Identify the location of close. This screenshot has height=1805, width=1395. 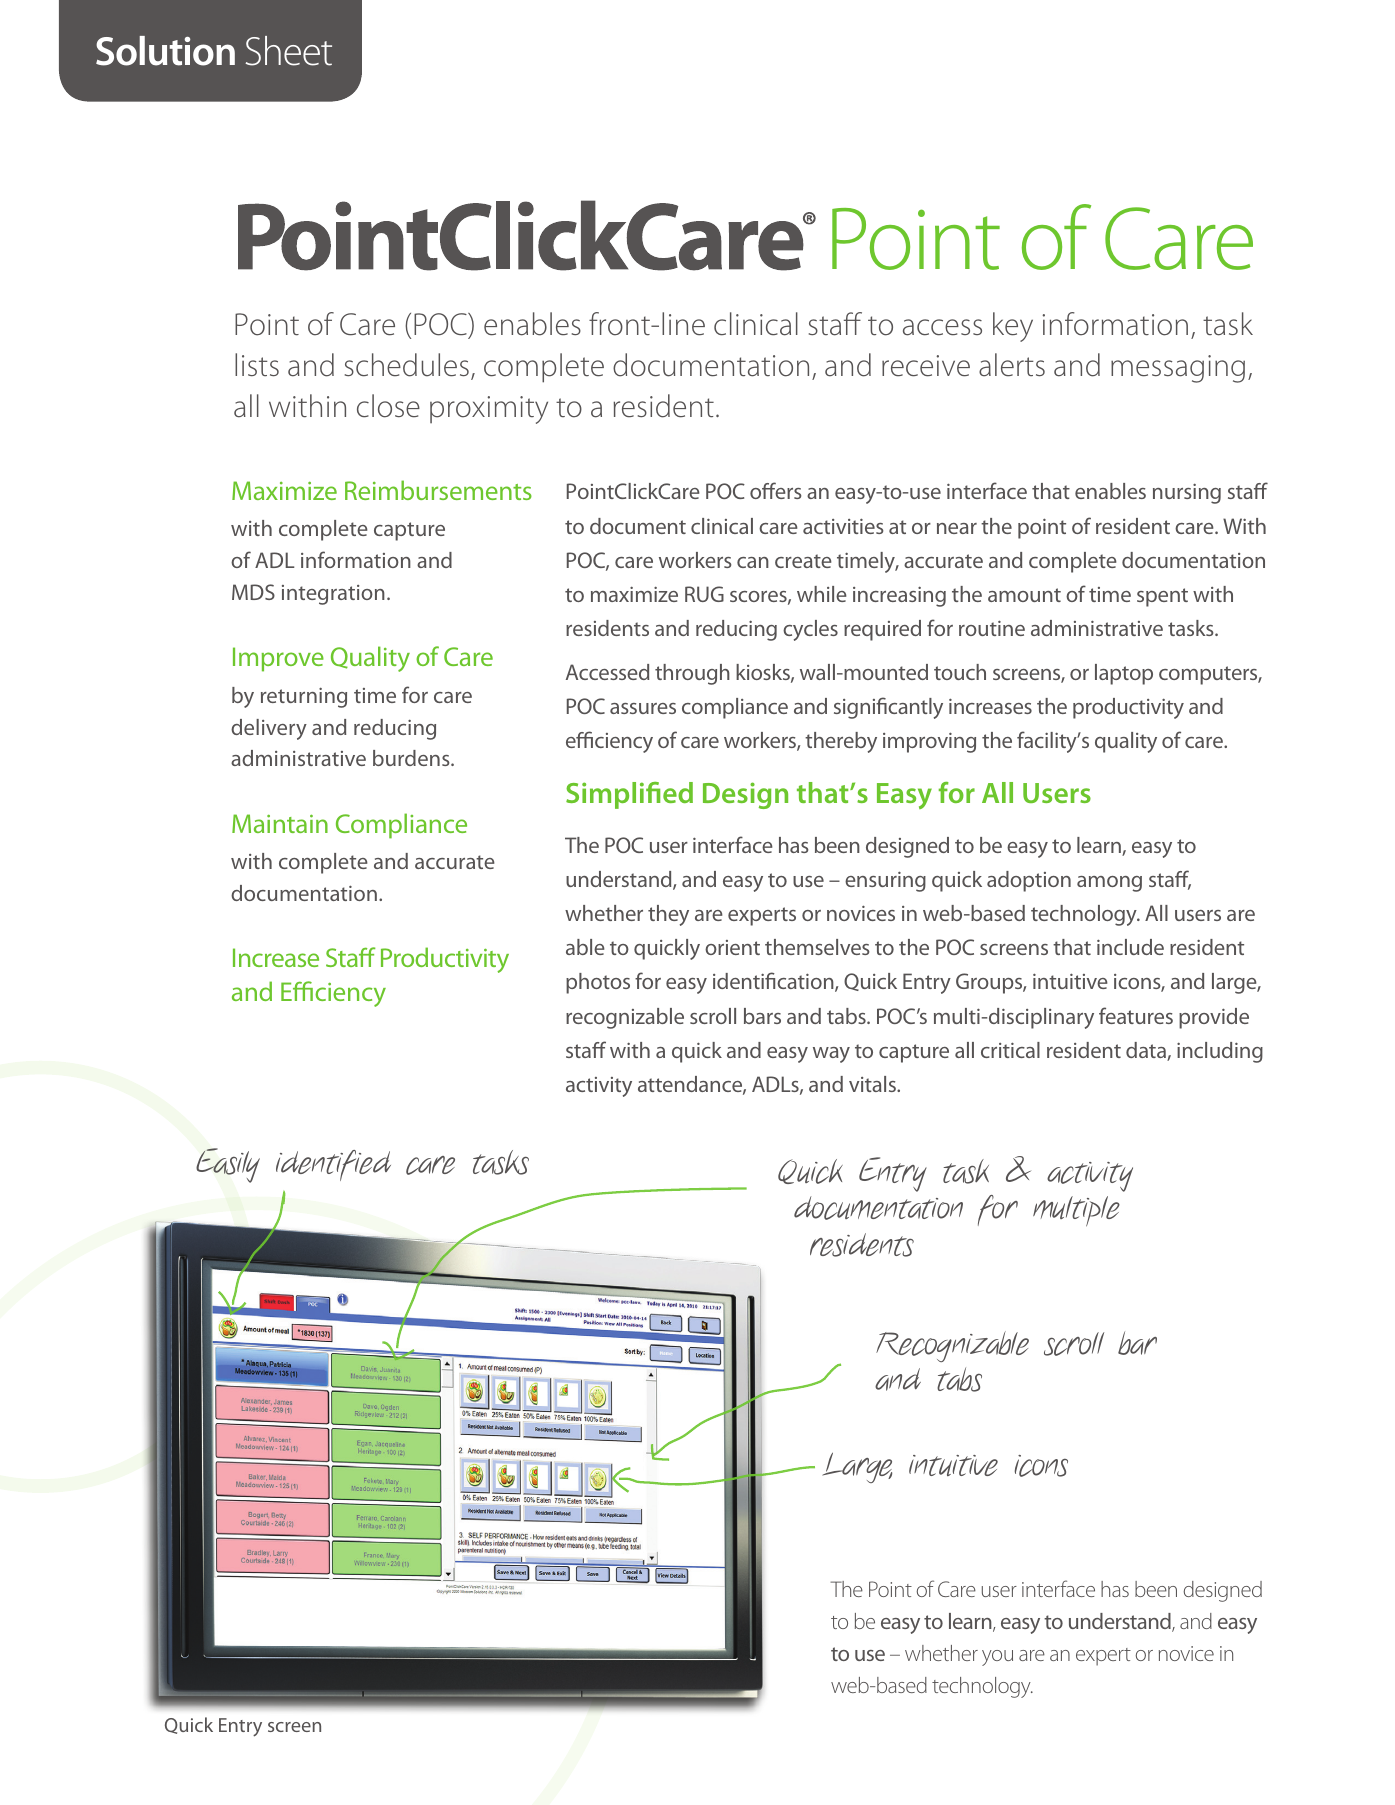
(388, 406).
